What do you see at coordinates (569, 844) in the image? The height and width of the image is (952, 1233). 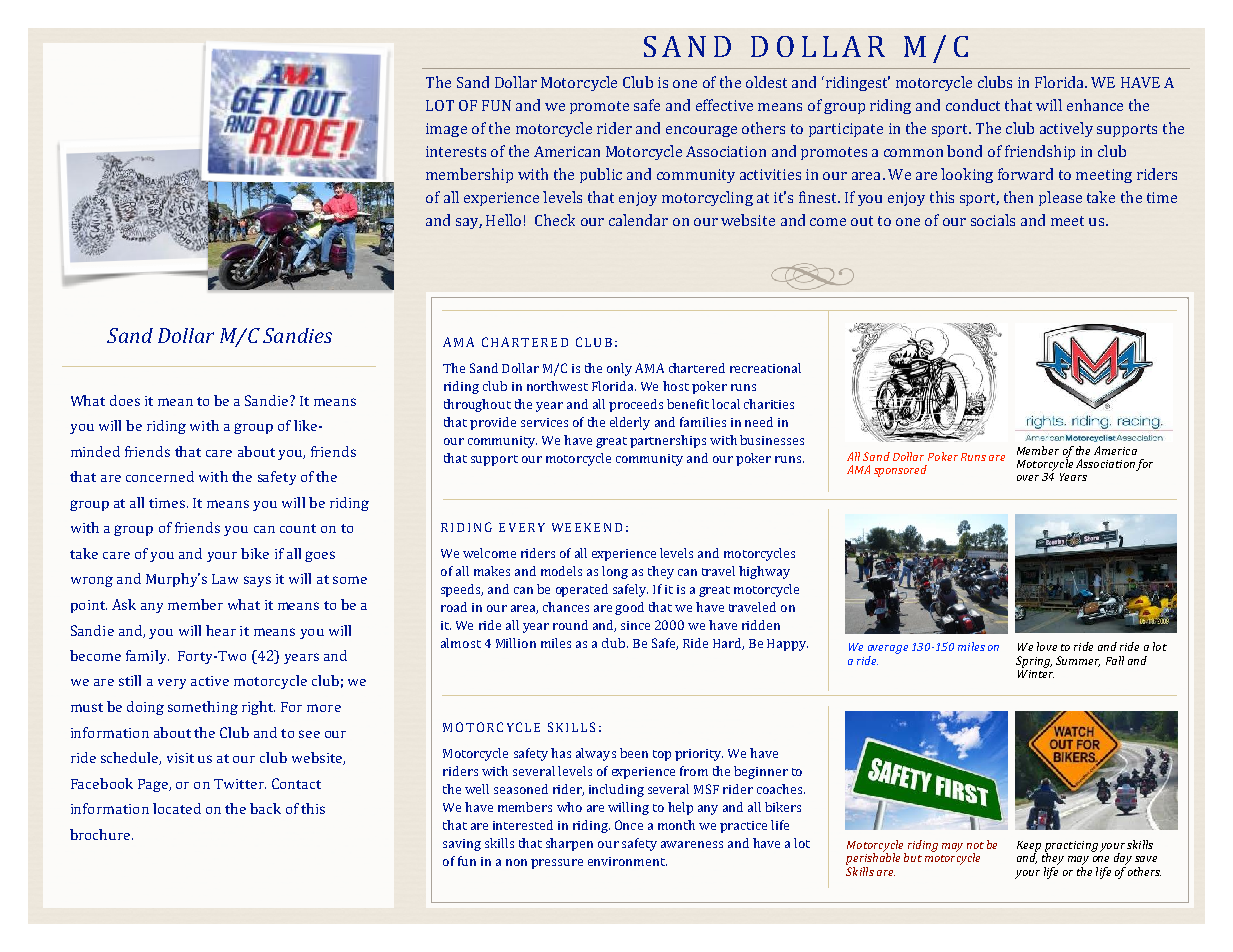 I see `sharpen` at bounding box center [569, 844].
